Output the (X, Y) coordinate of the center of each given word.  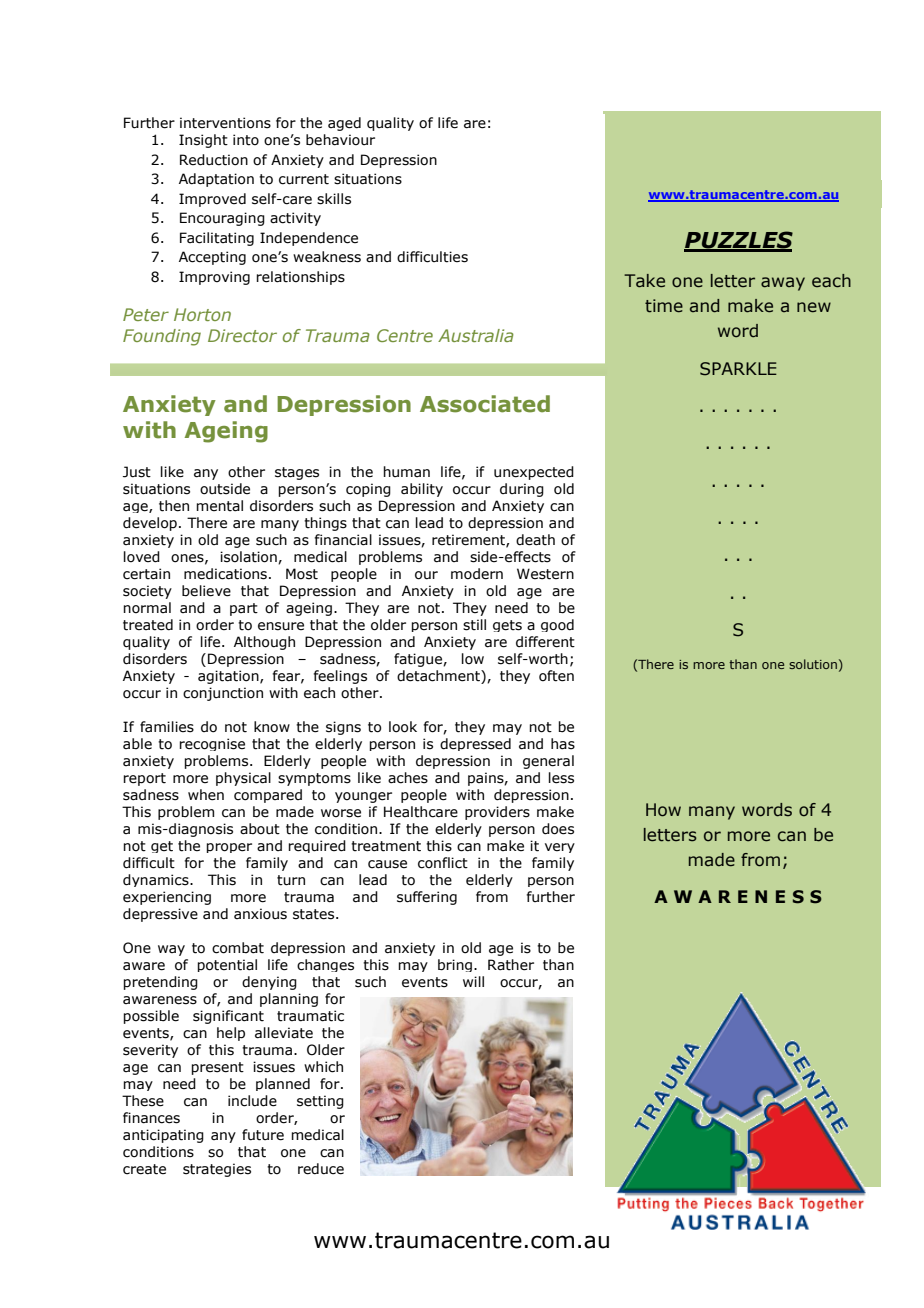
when (206, 795)
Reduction (214, 160)
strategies (217, 1170)
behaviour (340, 140)
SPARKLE (738, 369)
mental (219, 506)
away (783, 284)
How (663, 810)
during (522, 490)
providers (497, 813)
